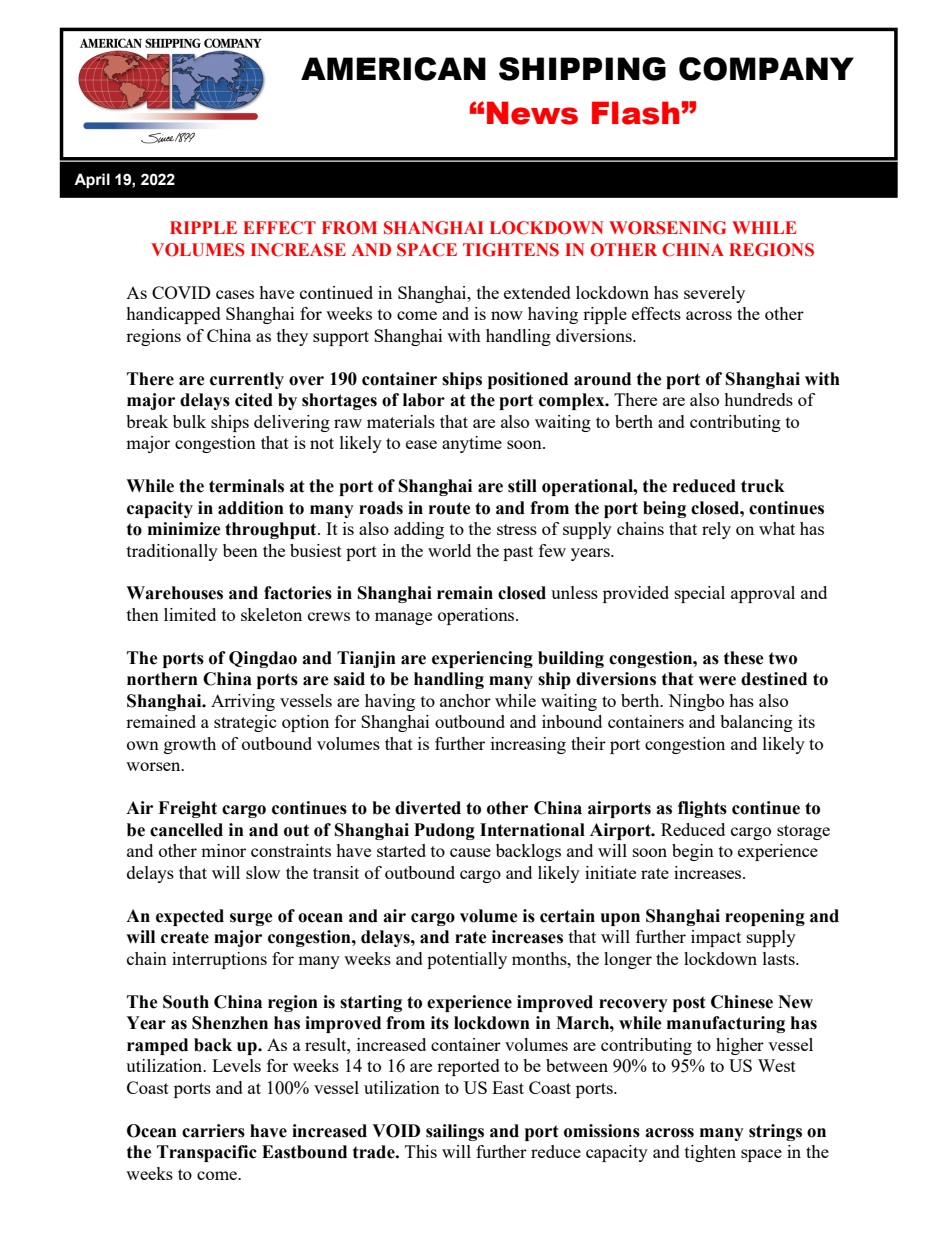 This screenshot has height=1233, width=952. I want to click on limited, so click(190, 614).
